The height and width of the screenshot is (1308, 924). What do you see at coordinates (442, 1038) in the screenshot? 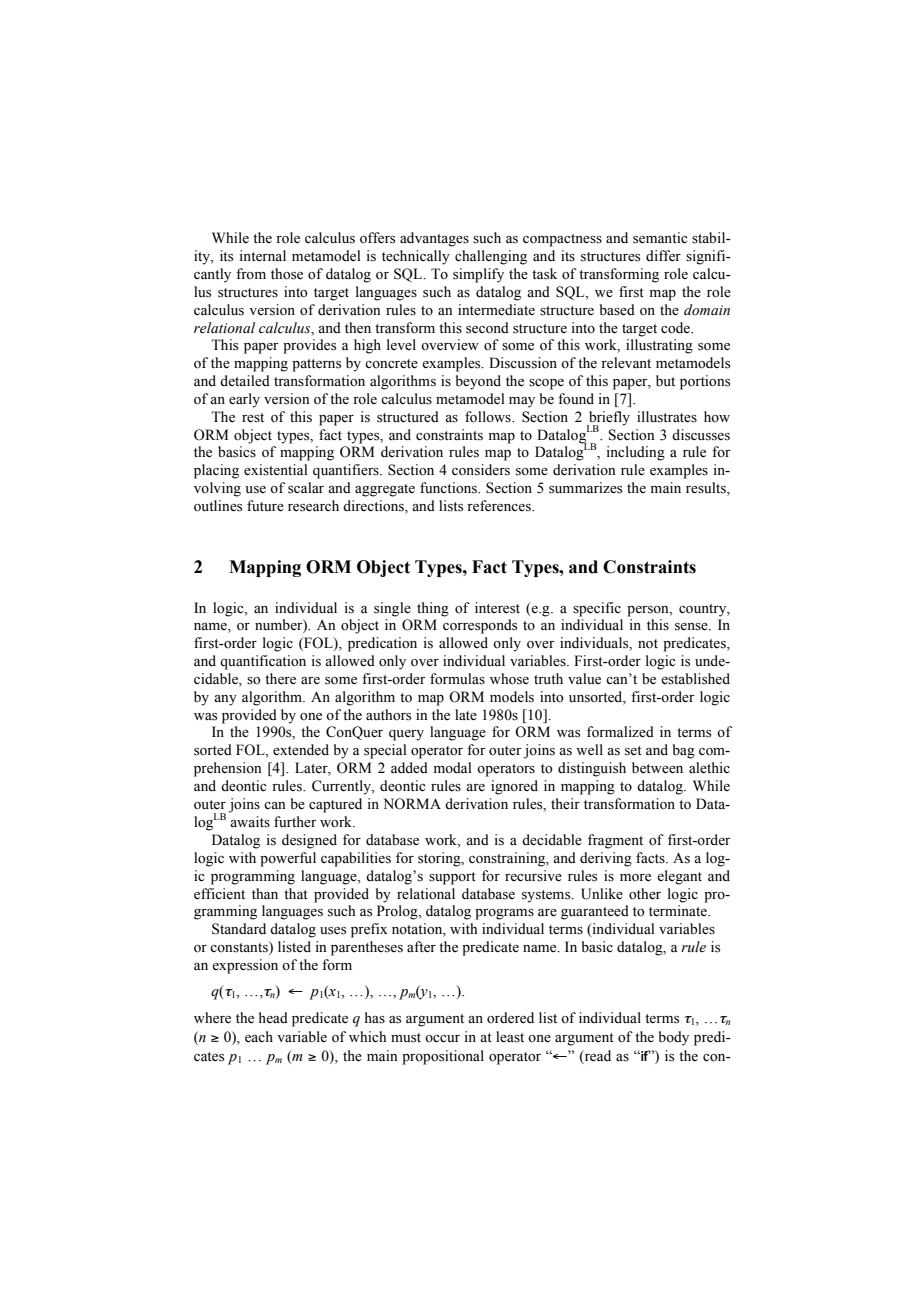
I see `occur` at bounding box center [442, 1038].
